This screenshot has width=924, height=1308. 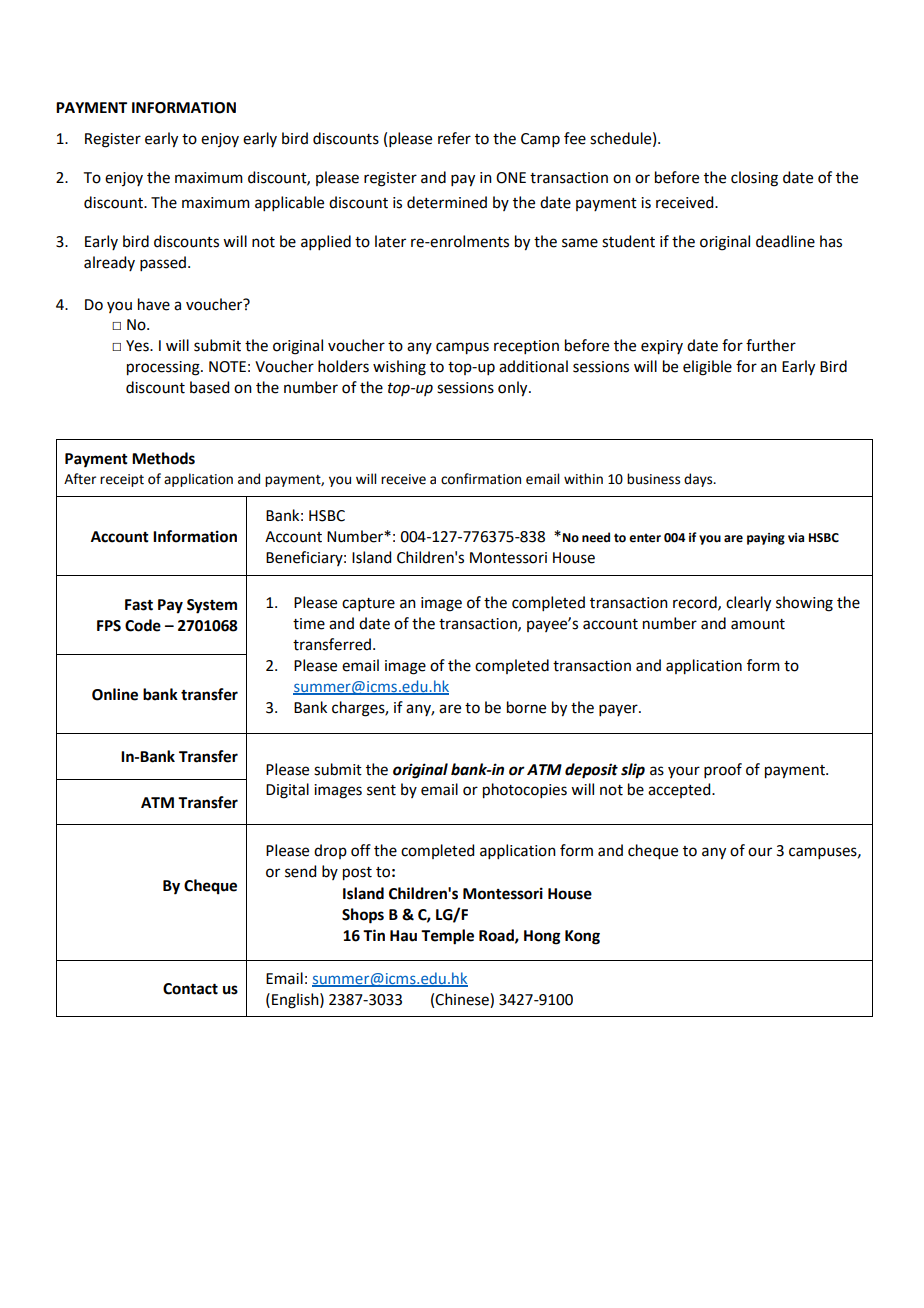 What do you see at coordinates (754, 179) in the screenshot?
I see `closing` at bounding box center [754, 179].
